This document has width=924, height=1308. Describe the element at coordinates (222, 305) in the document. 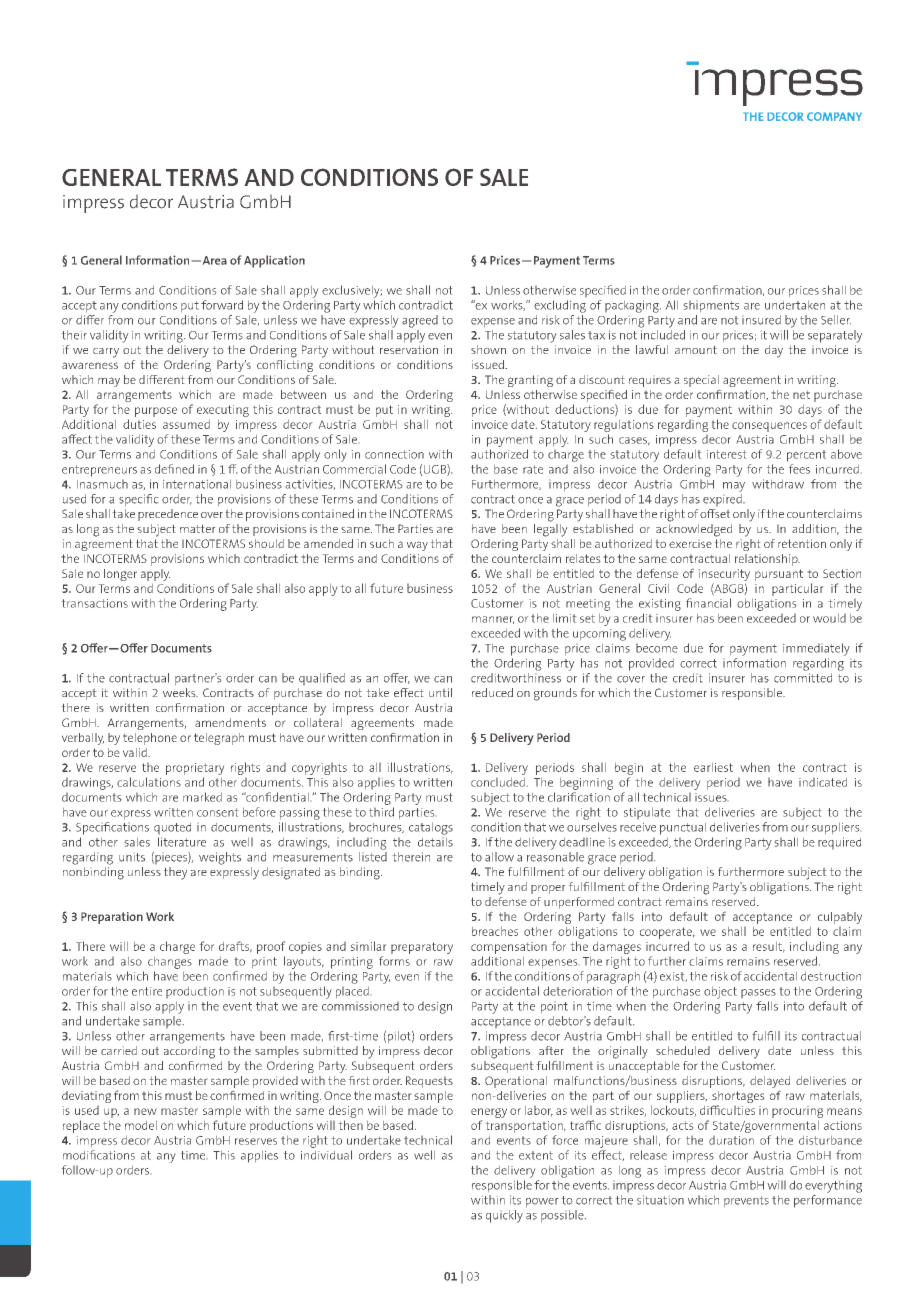

I see `forward` at that location.
